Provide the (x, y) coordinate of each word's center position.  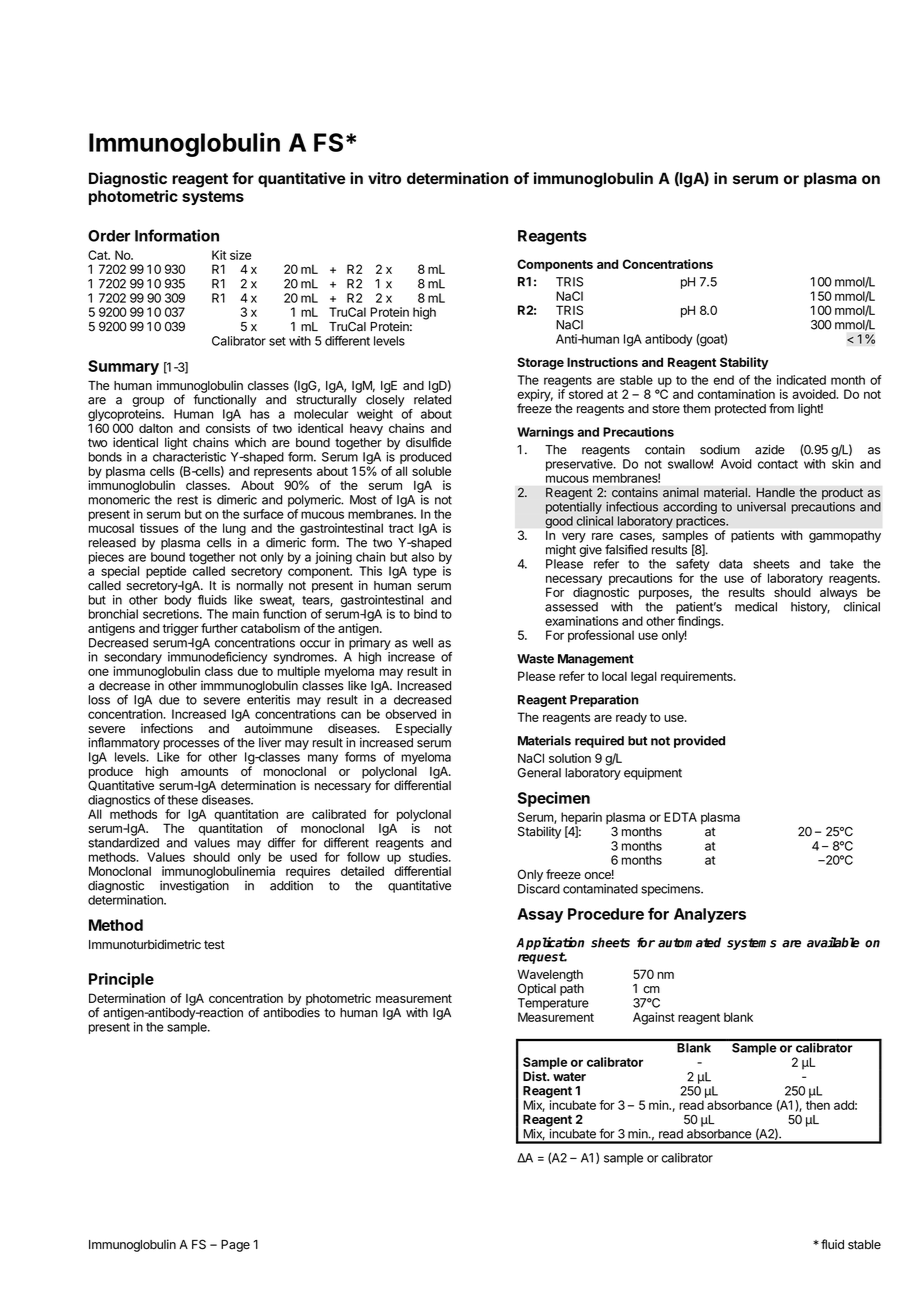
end (723, 380)
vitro (384, 178)
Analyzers (710, 915)
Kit (219, 255)
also (422, 557)
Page (235, 1246)
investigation (194, 886)
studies (429, 857)
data (730, 564)
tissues (159, 528)
